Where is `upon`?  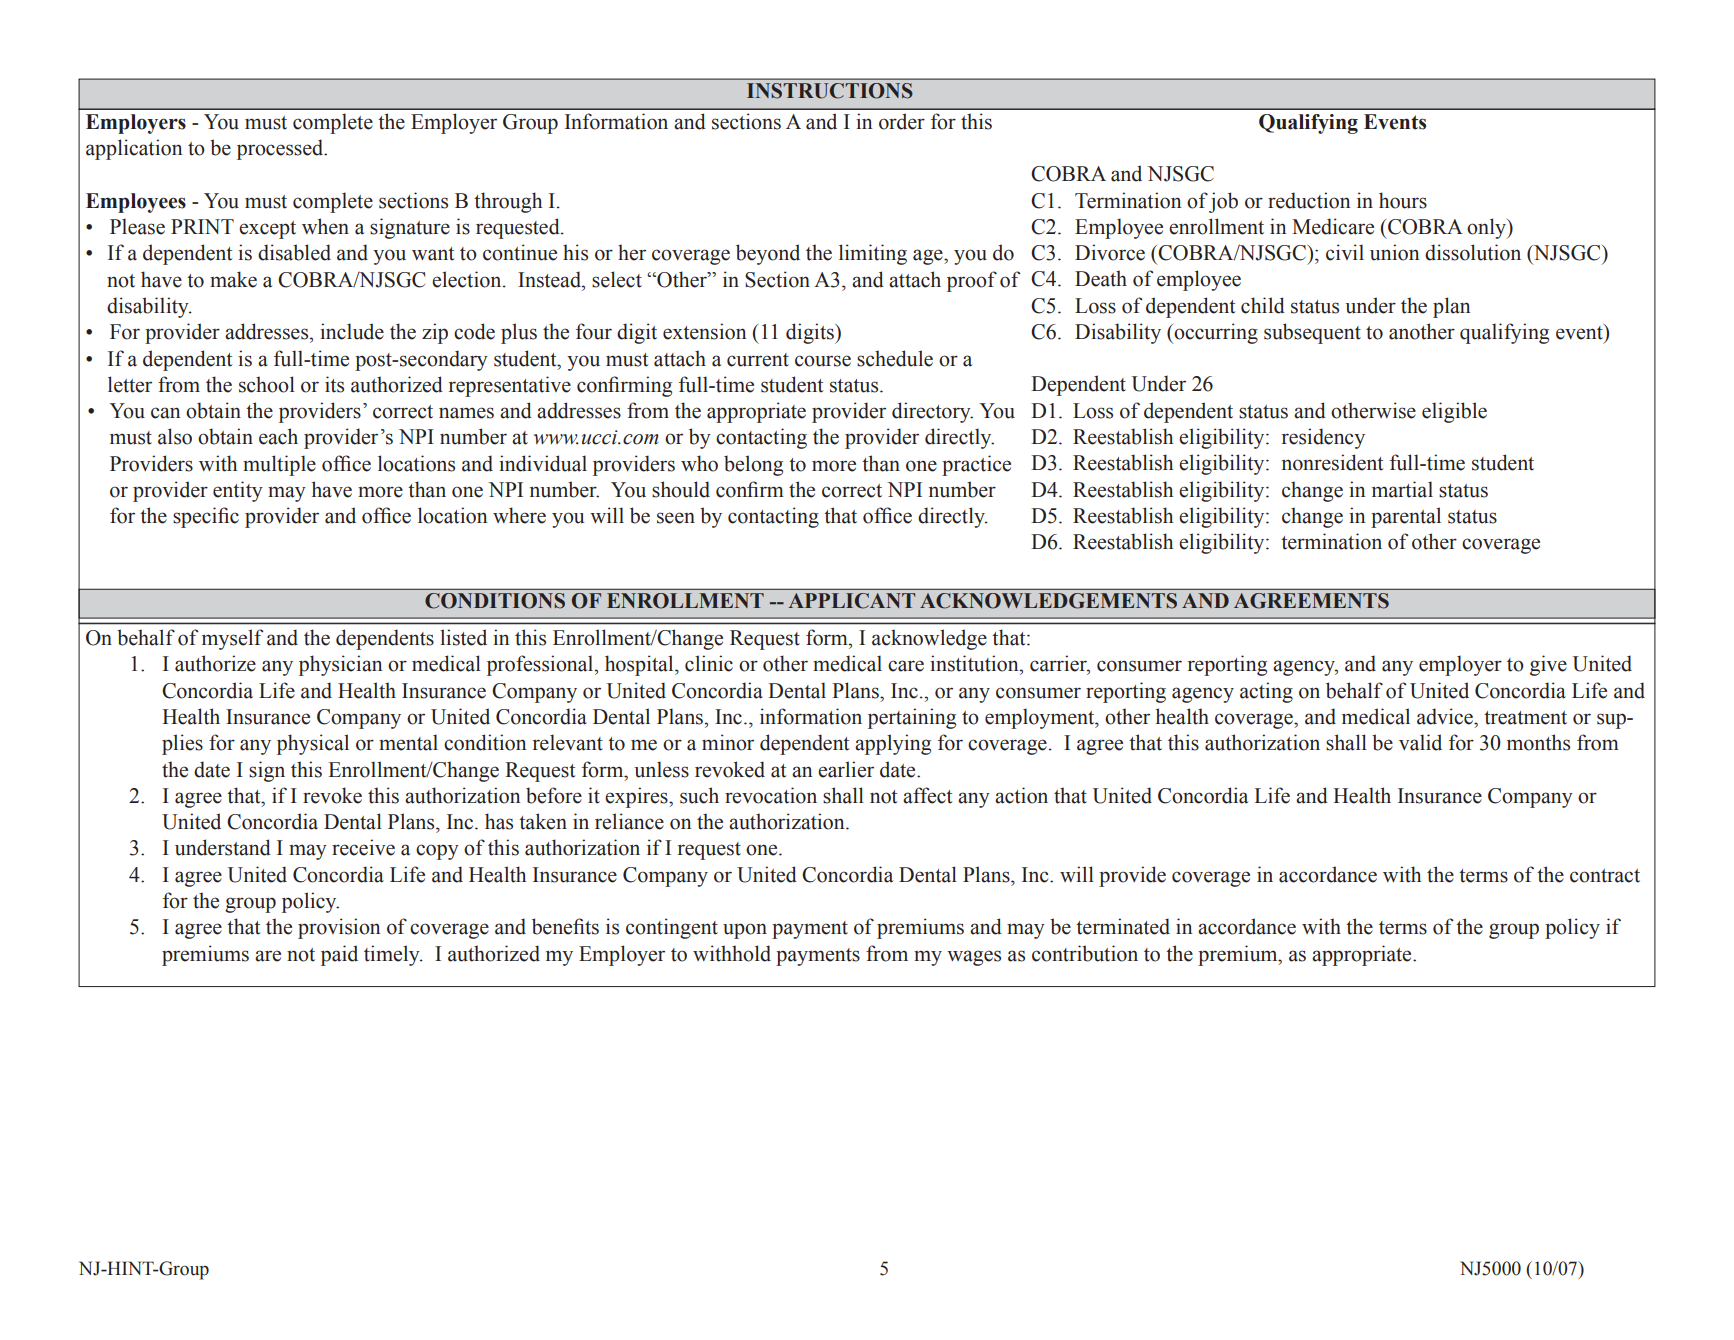
upon is located at coordinates (745, 931).
